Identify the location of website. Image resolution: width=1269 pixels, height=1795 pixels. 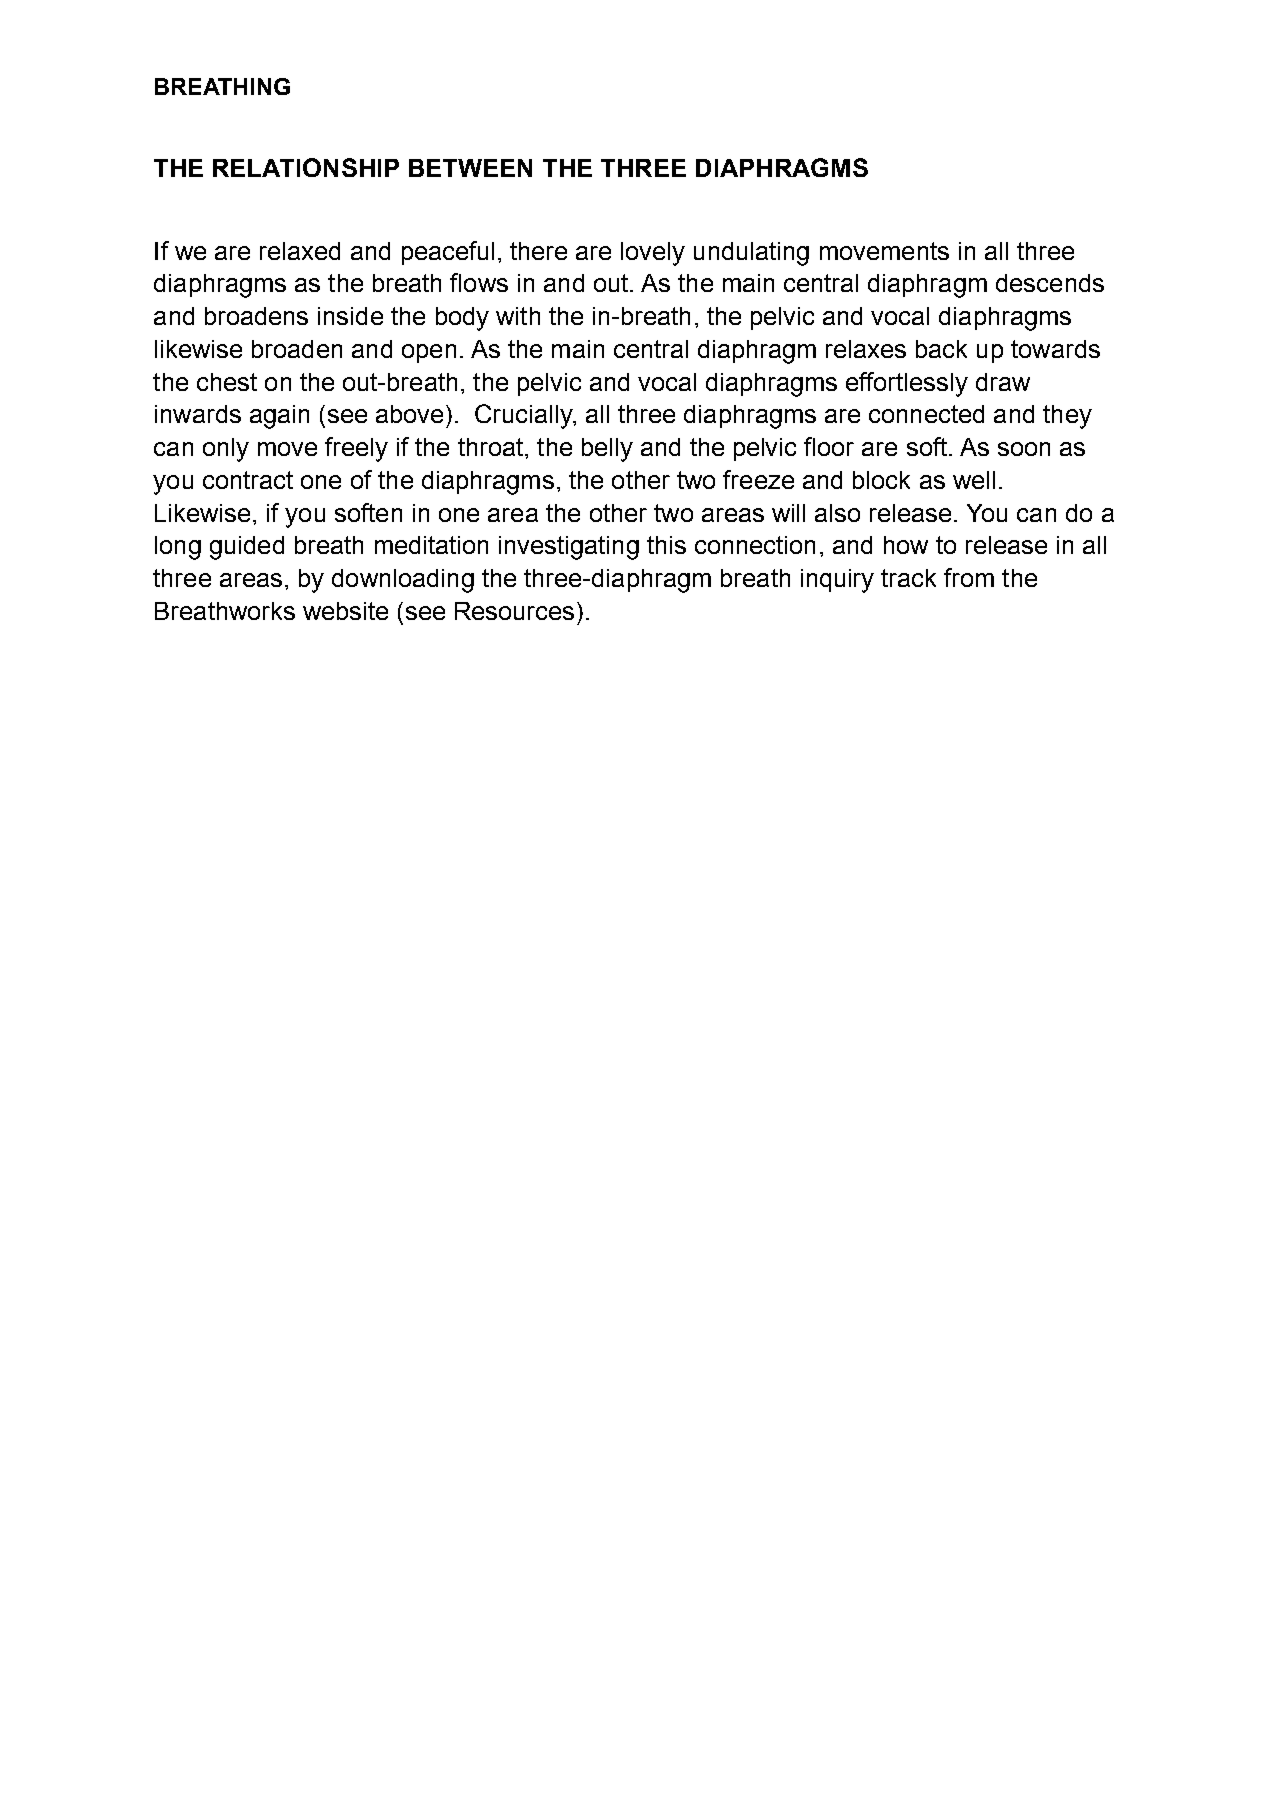
(345, 611).
